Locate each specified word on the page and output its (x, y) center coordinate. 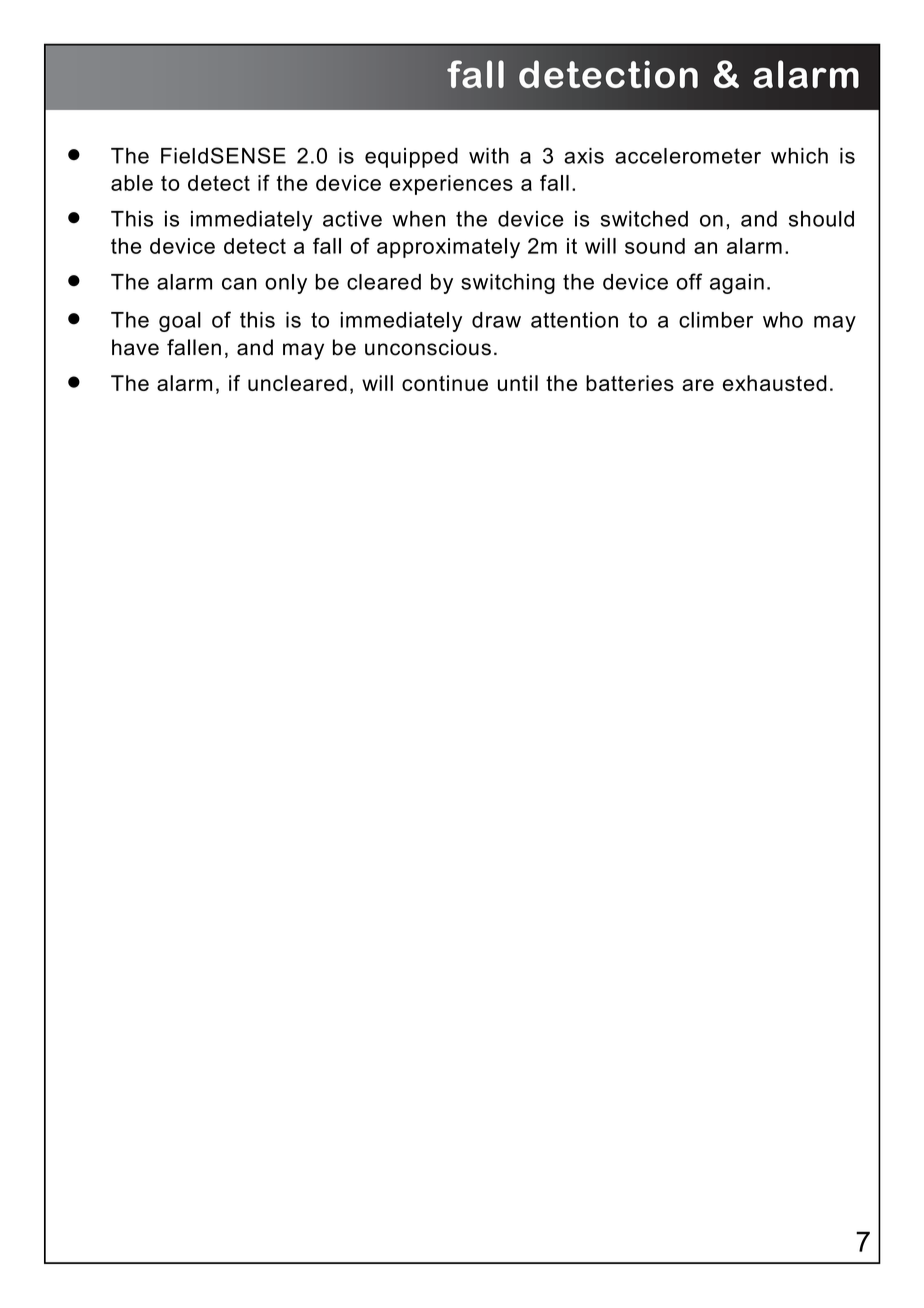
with (489, 156)
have (135, 347)
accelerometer (688, 156)
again (737, 284)
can (239, 284)
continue (445, 383)
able (132, 183)
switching (508, 284)
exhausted (775, 383)
